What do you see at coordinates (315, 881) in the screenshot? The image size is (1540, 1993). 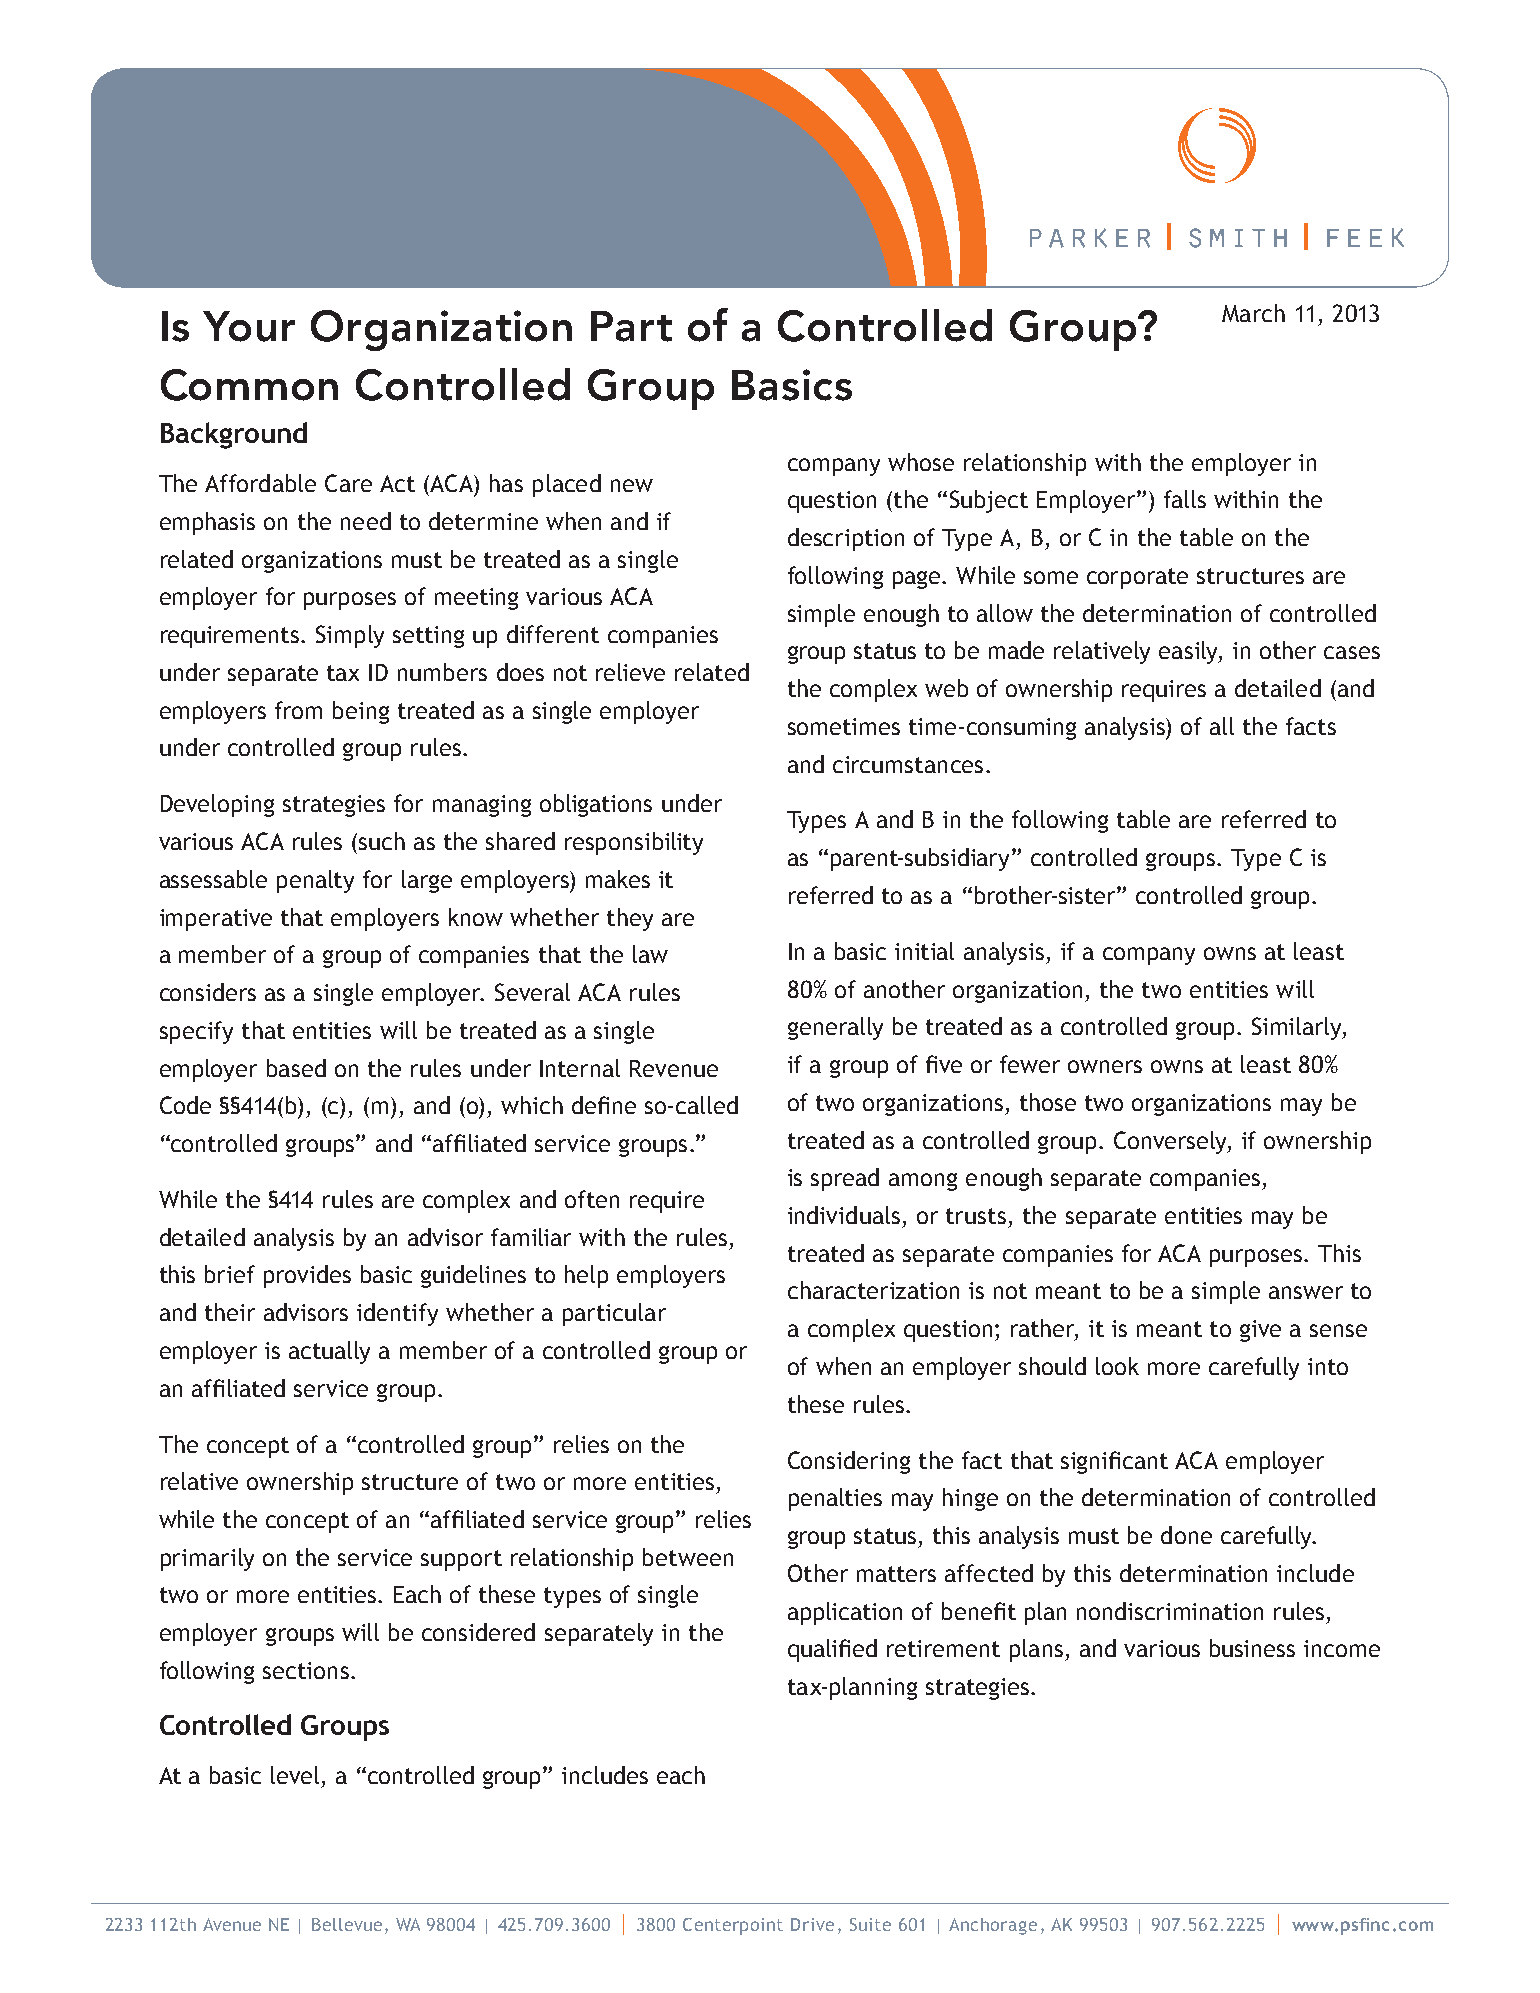 I see `penalty` at bounding box center [315, 881].
